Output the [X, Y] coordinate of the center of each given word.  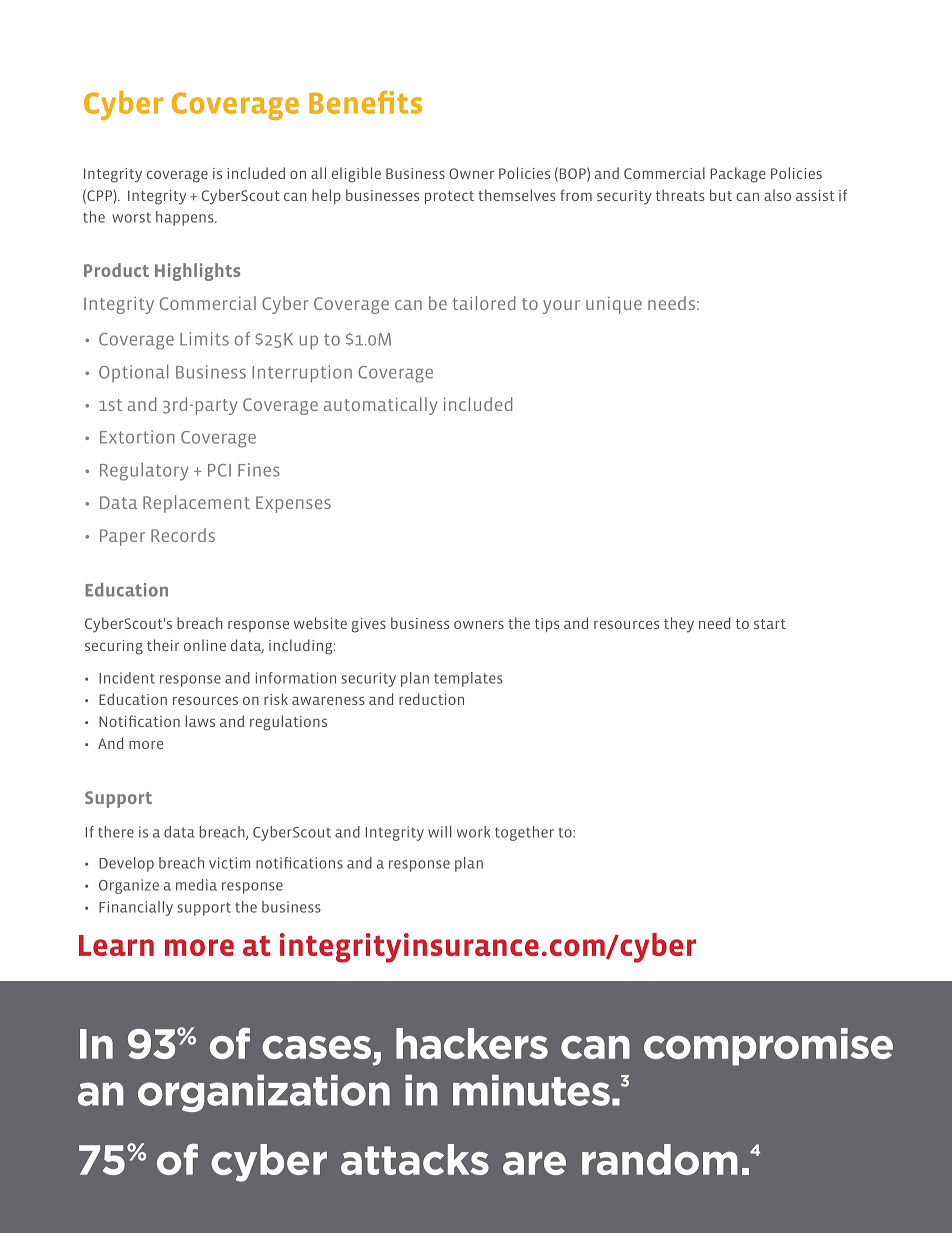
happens [186, 218]
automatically [381, 406]
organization [264, 1093]
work [473, 832]
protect [449, 197]
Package [738, 175]
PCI [219, 470]
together [524, 833]
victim [229, 863]
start [770, 624]
